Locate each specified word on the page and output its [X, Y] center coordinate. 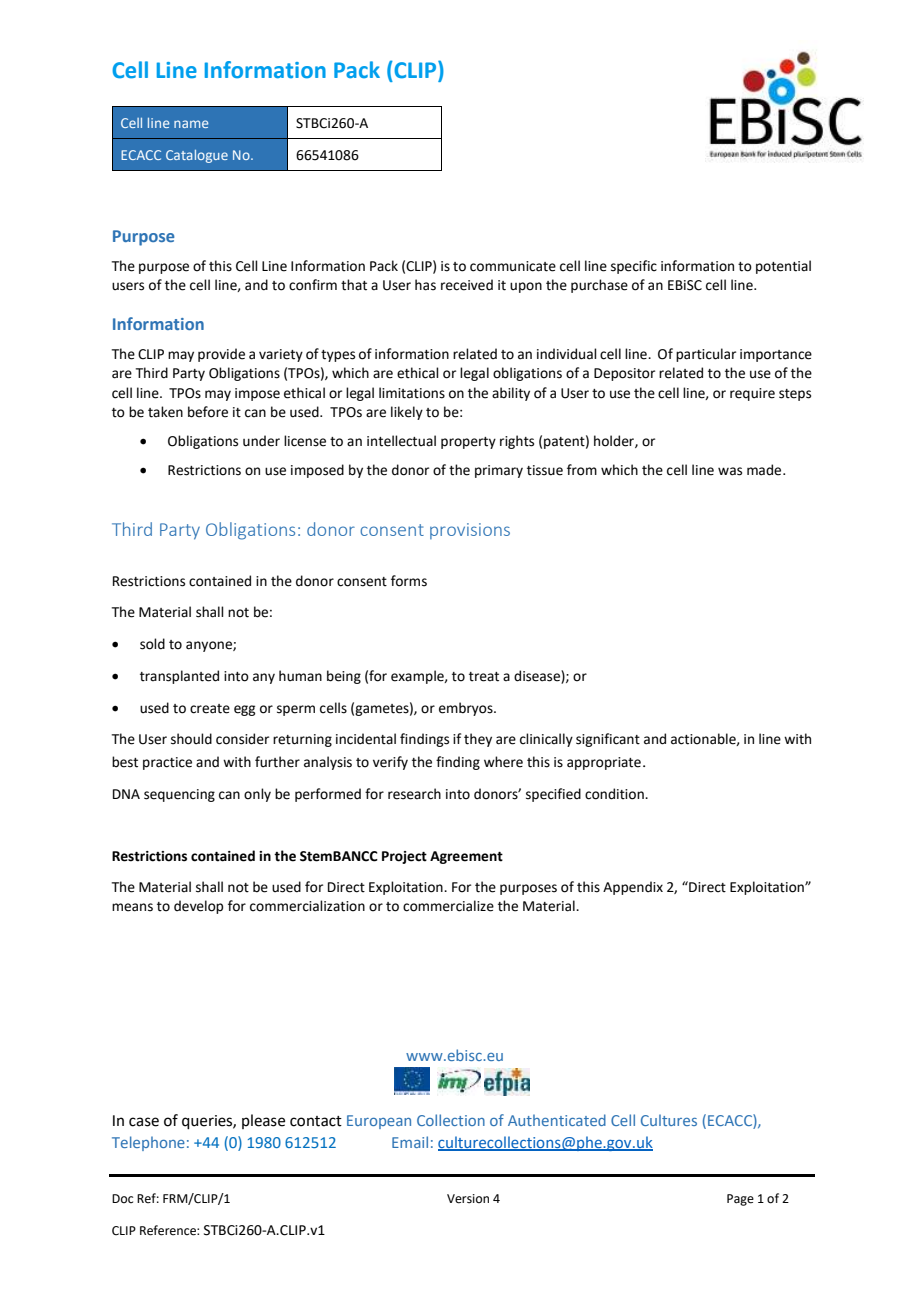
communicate [513, 266]
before [208, 412]
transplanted [179, 677]
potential [783, 267]
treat [484, 677]
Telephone [148, 1143]
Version [468, 1199]
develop [198, 907]
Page [740, 1200]
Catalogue [197, 156]
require [752, 394]
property [468, 443]
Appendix [633, 888]
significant [608, 740]
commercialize [448, 906]
